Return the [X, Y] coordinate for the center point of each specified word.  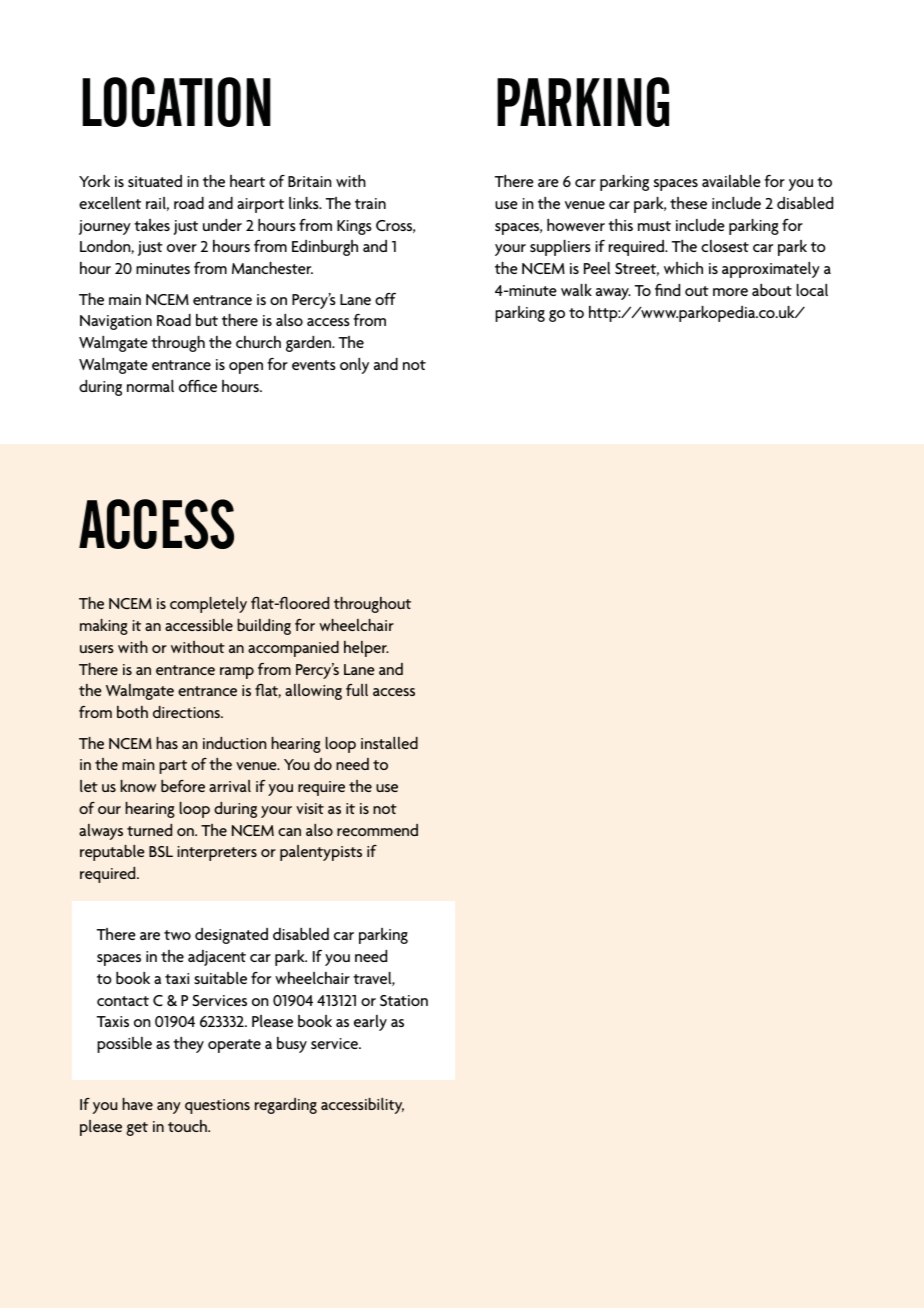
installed [389, 743]
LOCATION [176, 102]
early [370, 1023]
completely [208, 605]
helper [366, 649]
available [731, 181]
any [169, 1108]
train [370, 203]
